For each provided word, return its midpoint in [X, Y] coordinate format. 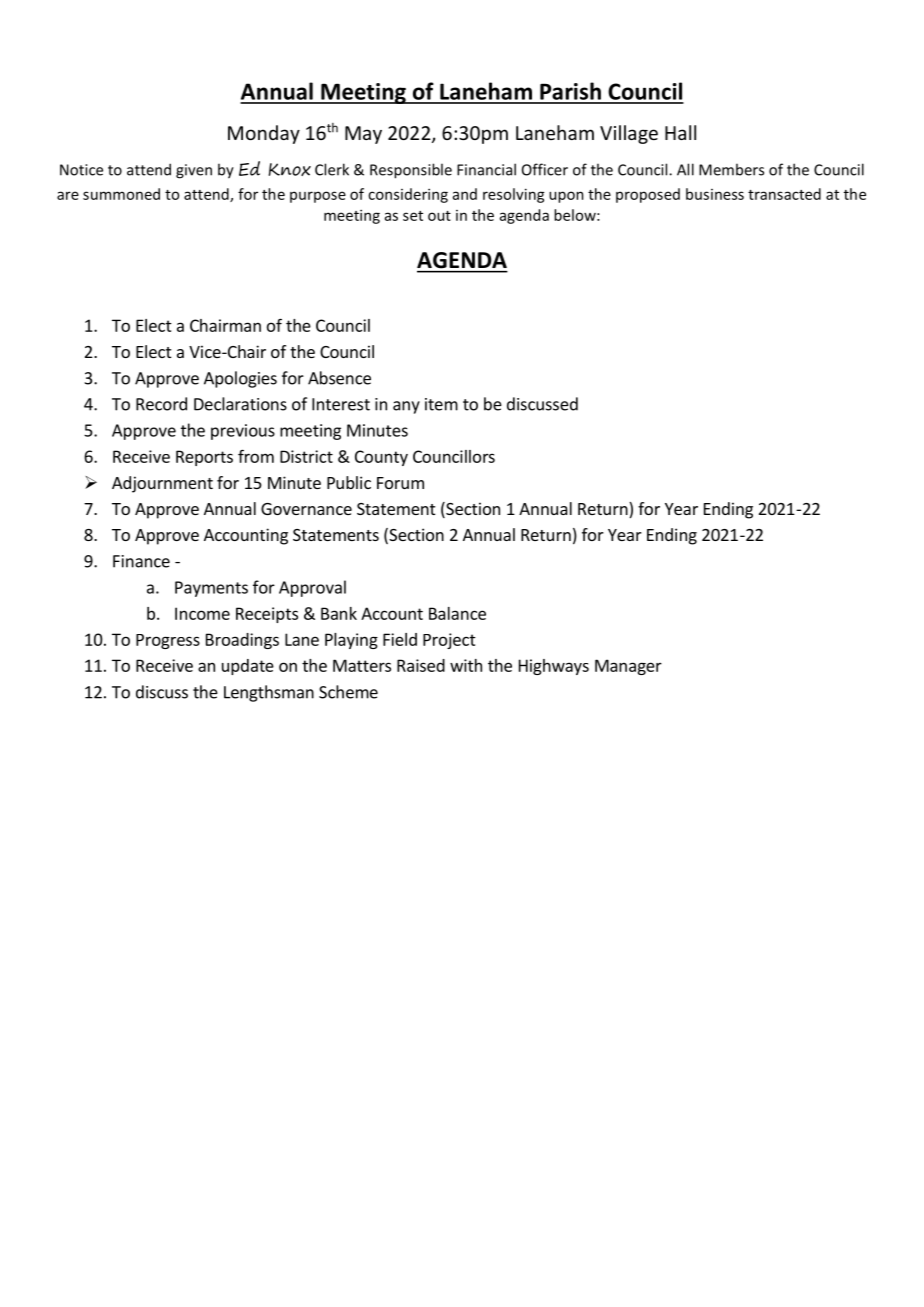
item [441, 404]
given [194, 171]
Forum [400, 483]
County [381, 458]
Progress [168, 641]
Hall [680, 132]
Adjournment [162, 484]
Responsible [411, 171]
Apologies [240, 379]
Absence [339, 378]
